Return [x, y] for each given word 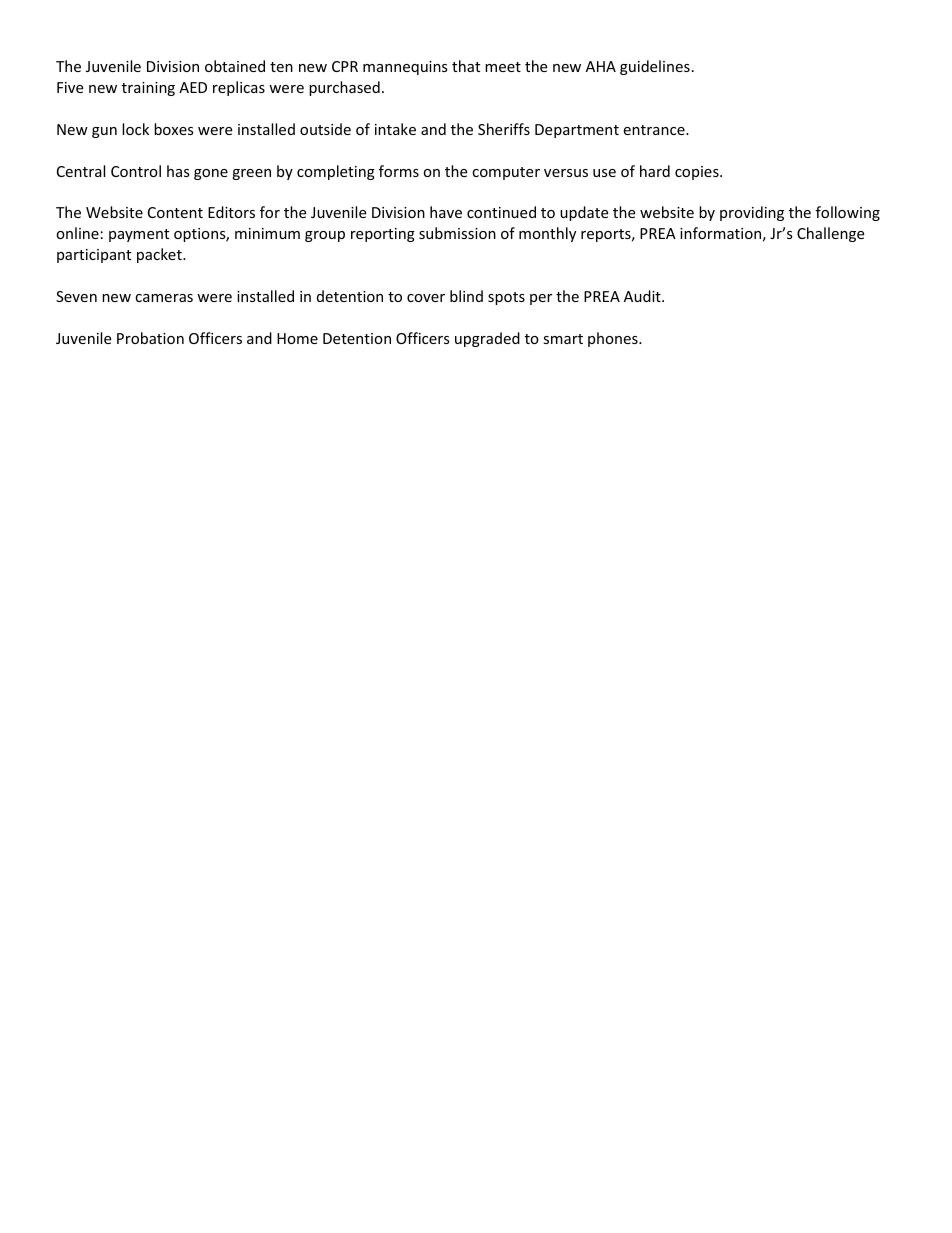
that [466, 66]
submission [457, 233]
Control [136, 171]
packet [160, 255]
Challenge [830, 234]
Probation [150, 338]
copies [698, 173]
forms [399, 171]
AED [193, 87]
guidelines [655, 67]
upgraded [487, 339]
